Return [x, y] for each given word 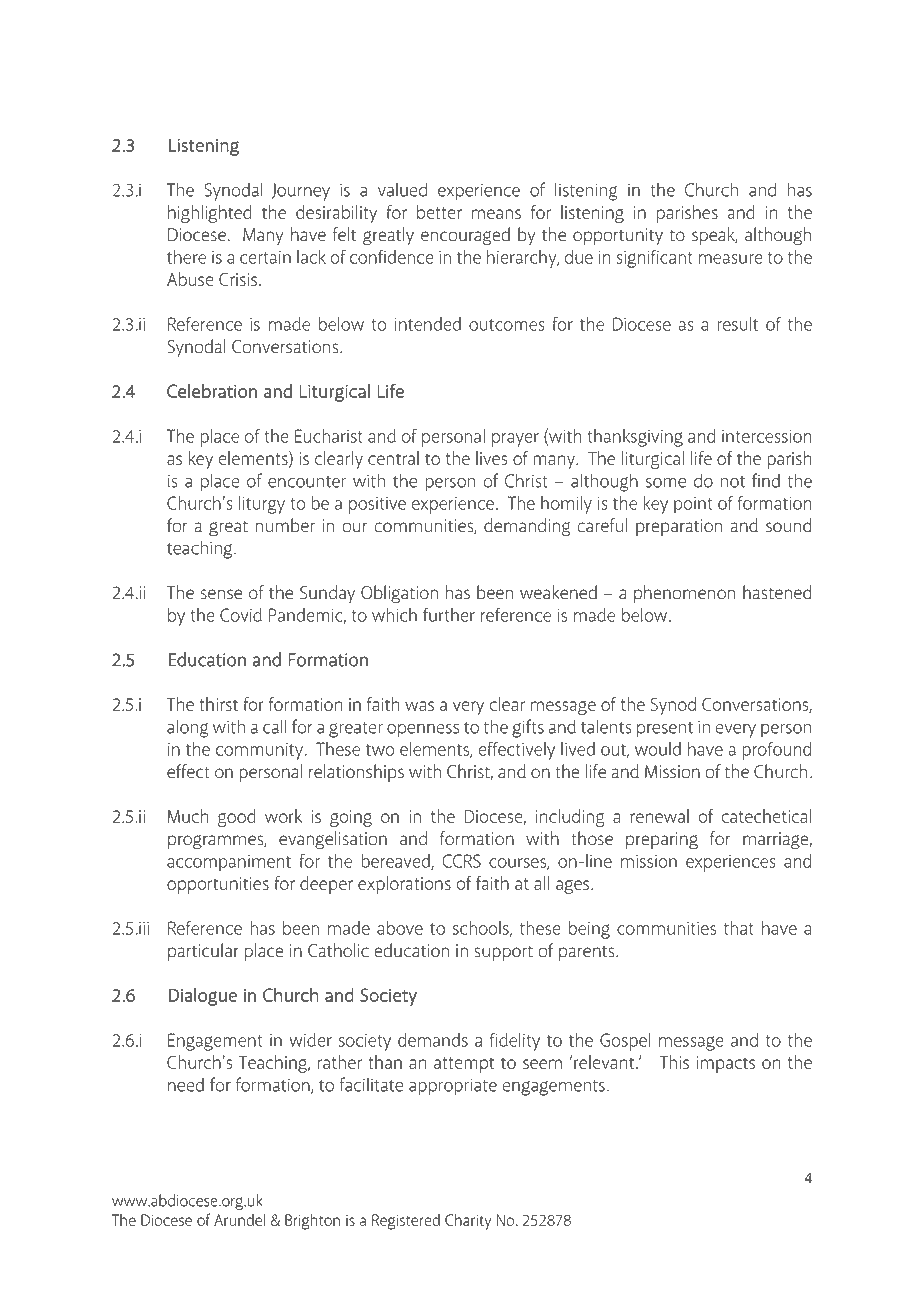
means [496, 214]
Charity [468, 1222]
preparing [662, 840]
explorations [404, 885]
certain [265, 257]
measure [731, 259]
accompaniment [229, 863]
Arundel [239, 1220]
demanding [527, 527]
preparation [679, 527]
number [285, 525]
